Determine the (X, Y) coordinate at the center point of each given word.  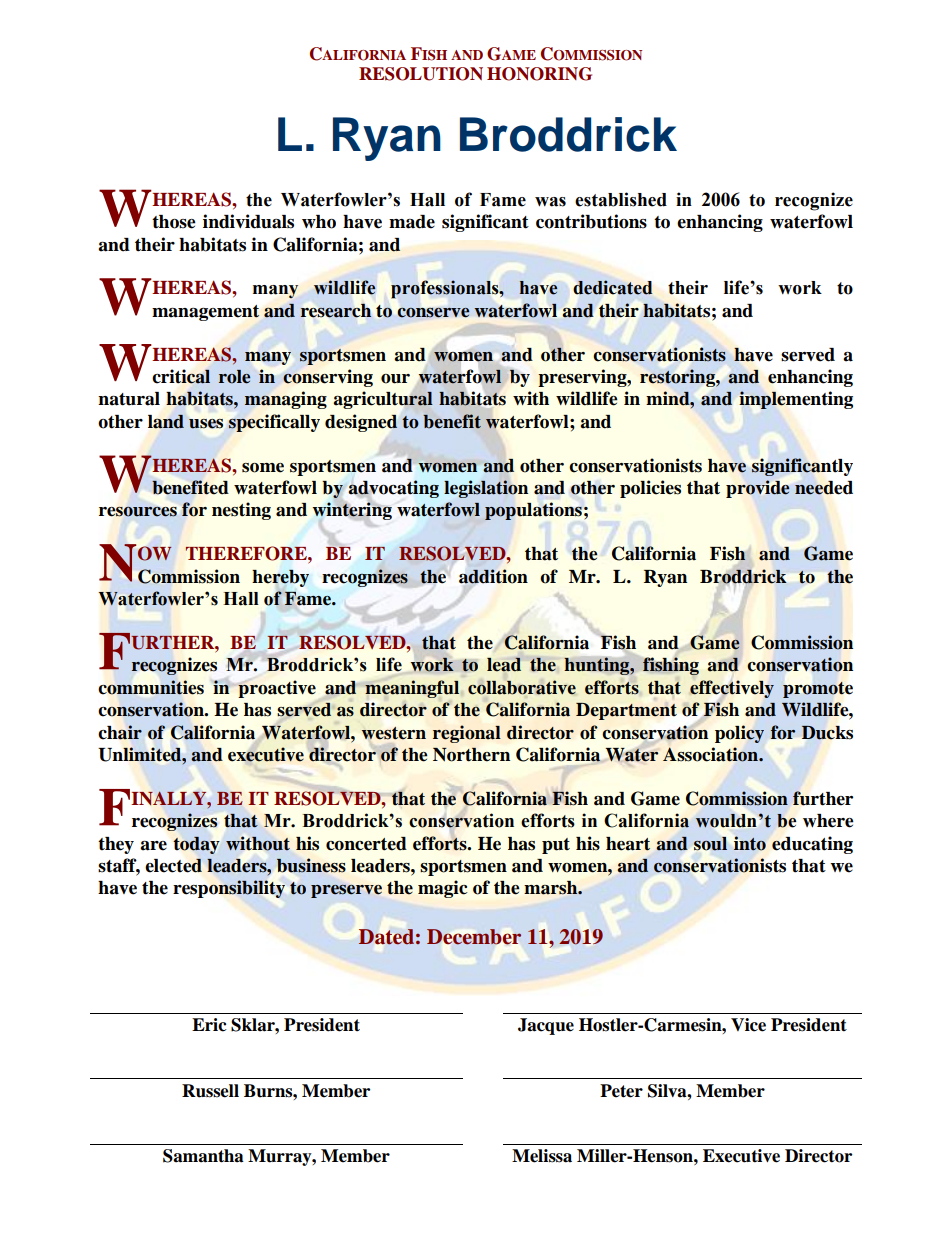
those (174, 222)
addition (493, 576)
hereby (280, 578)
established (621, 199)
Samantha (203, 1156)
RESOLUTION (421, 74)
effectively (732, 689)
